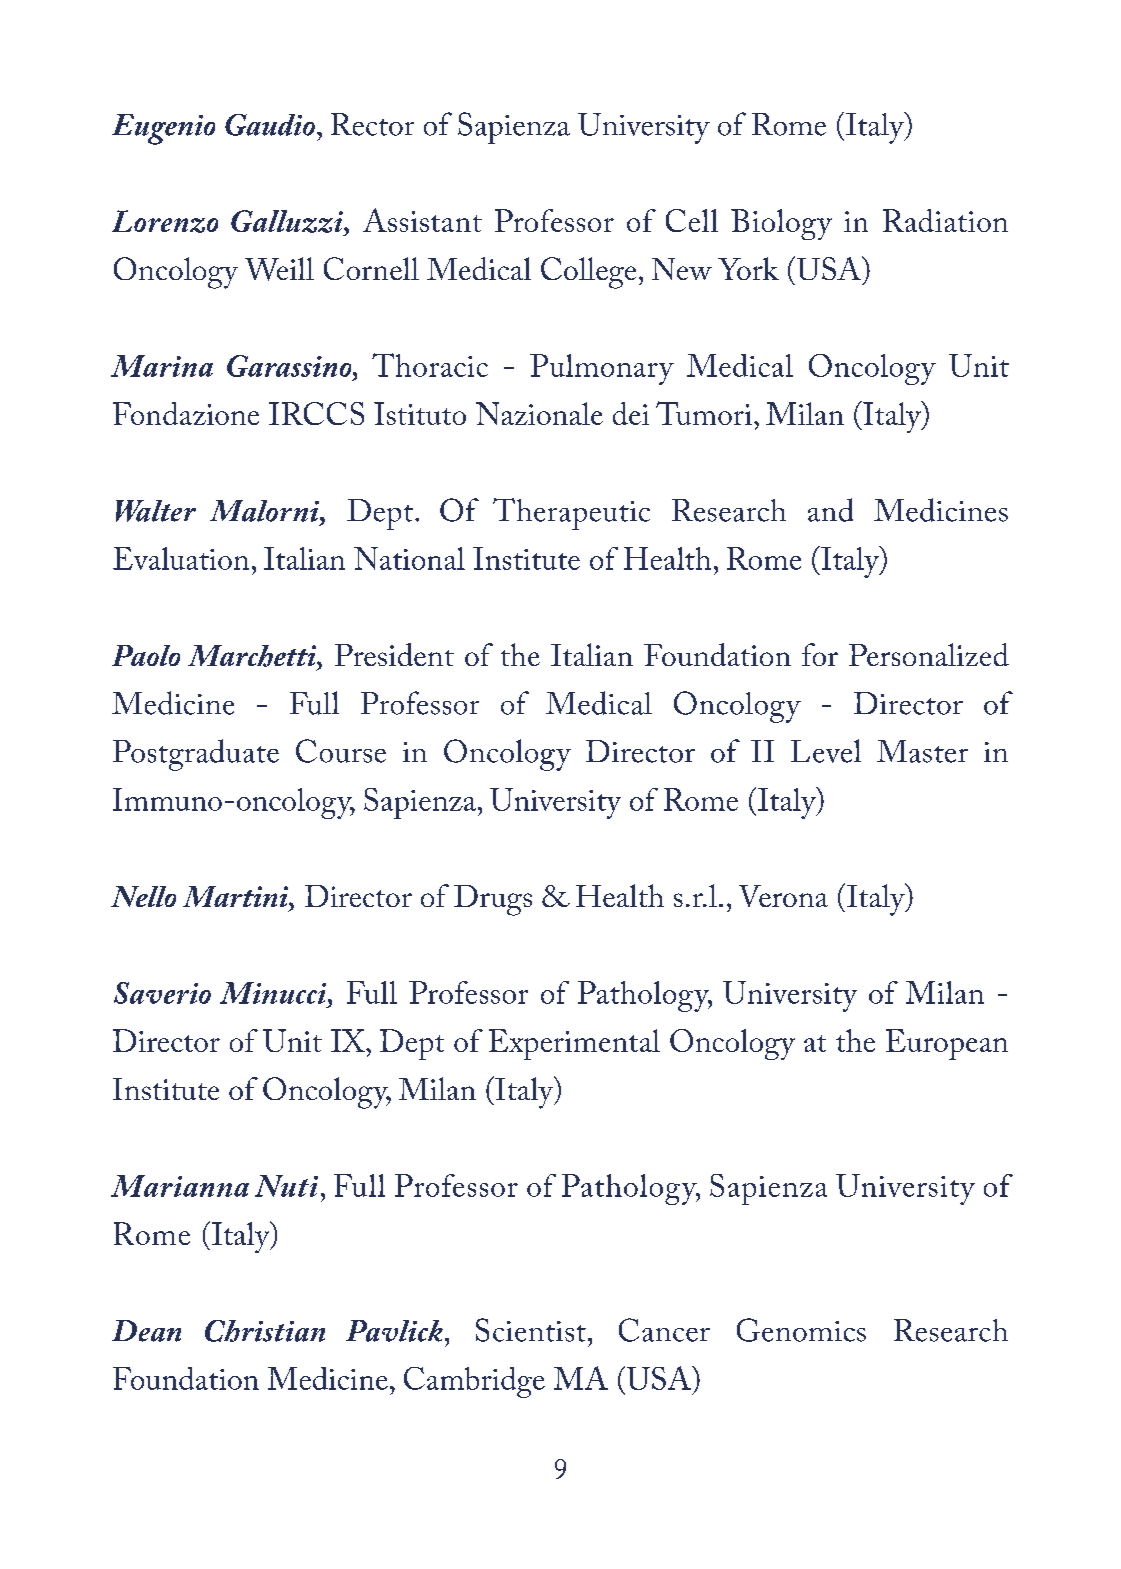 The image size is (1121, 1569). What do you see at coordinates (422, 220) in the page?
I see `Assistant` at bounding box center [422, 220].
